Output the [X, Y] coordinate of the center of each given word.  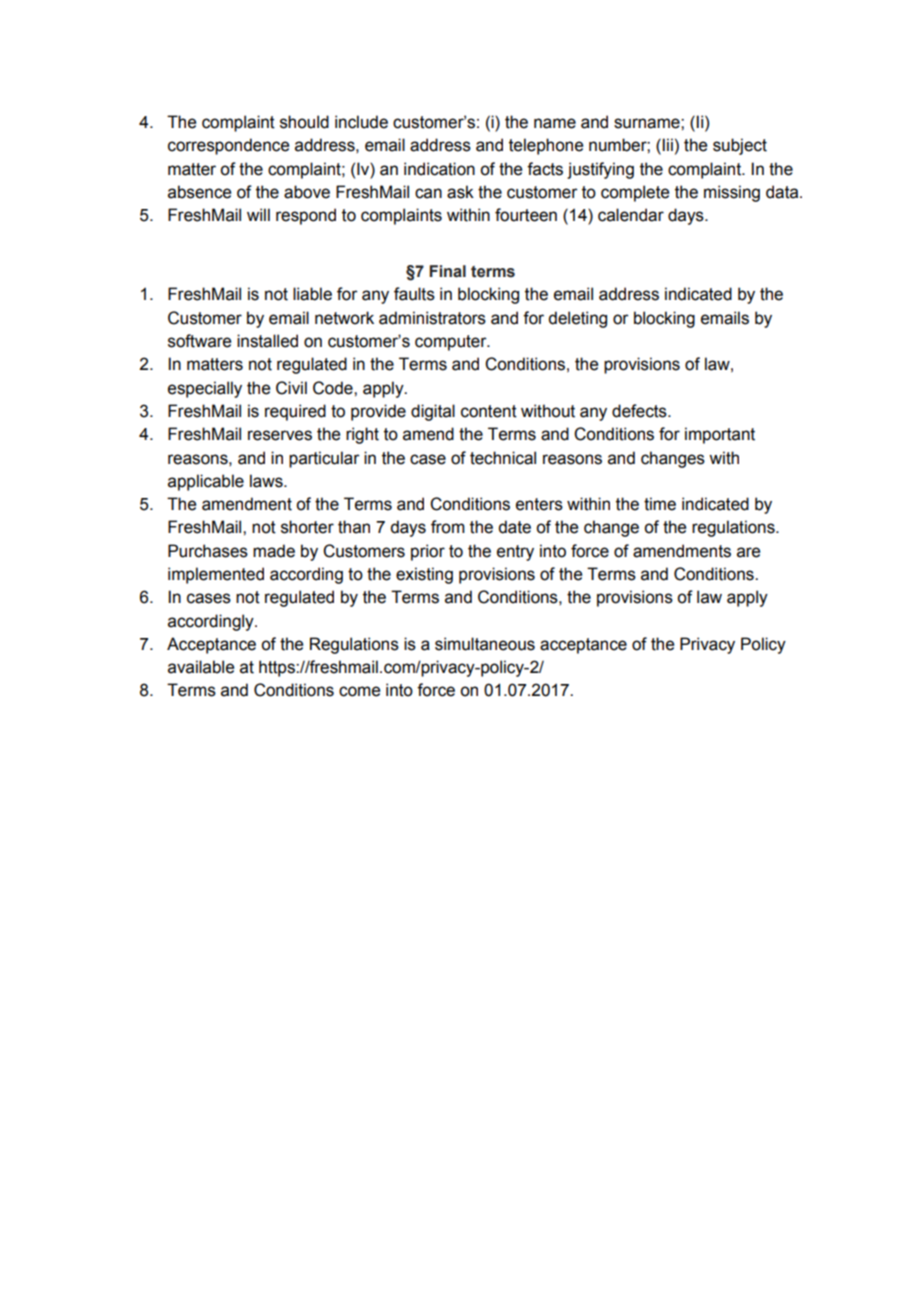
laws [267, 481]
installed [267, 341]
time [660, 504]
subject [740, 146]
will [258, 214]
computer [452, 343]
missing [732, 193]
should [304, 122]
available [201, 667]
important [720, 435]
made [274, 551]
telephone [546, 146]
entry [515, 553]
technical [503, 458]
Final [447, 271]
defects [640, 411]
